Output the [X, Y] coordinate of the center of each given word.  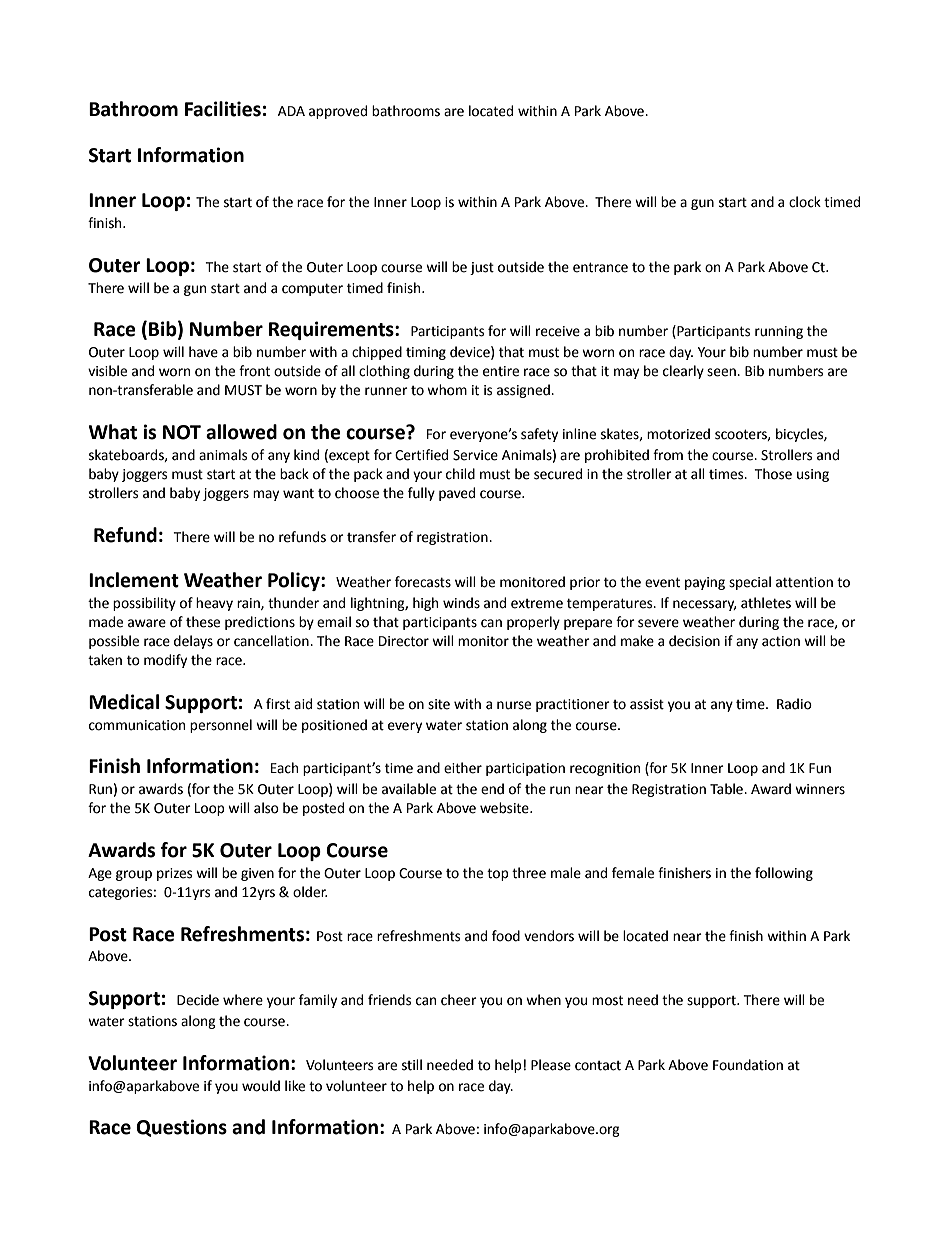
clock [805, 202]
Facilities [223, 109]
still [412, 1065]
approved [338, 112]
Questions [181, 1128]
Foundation [748, 1065]
